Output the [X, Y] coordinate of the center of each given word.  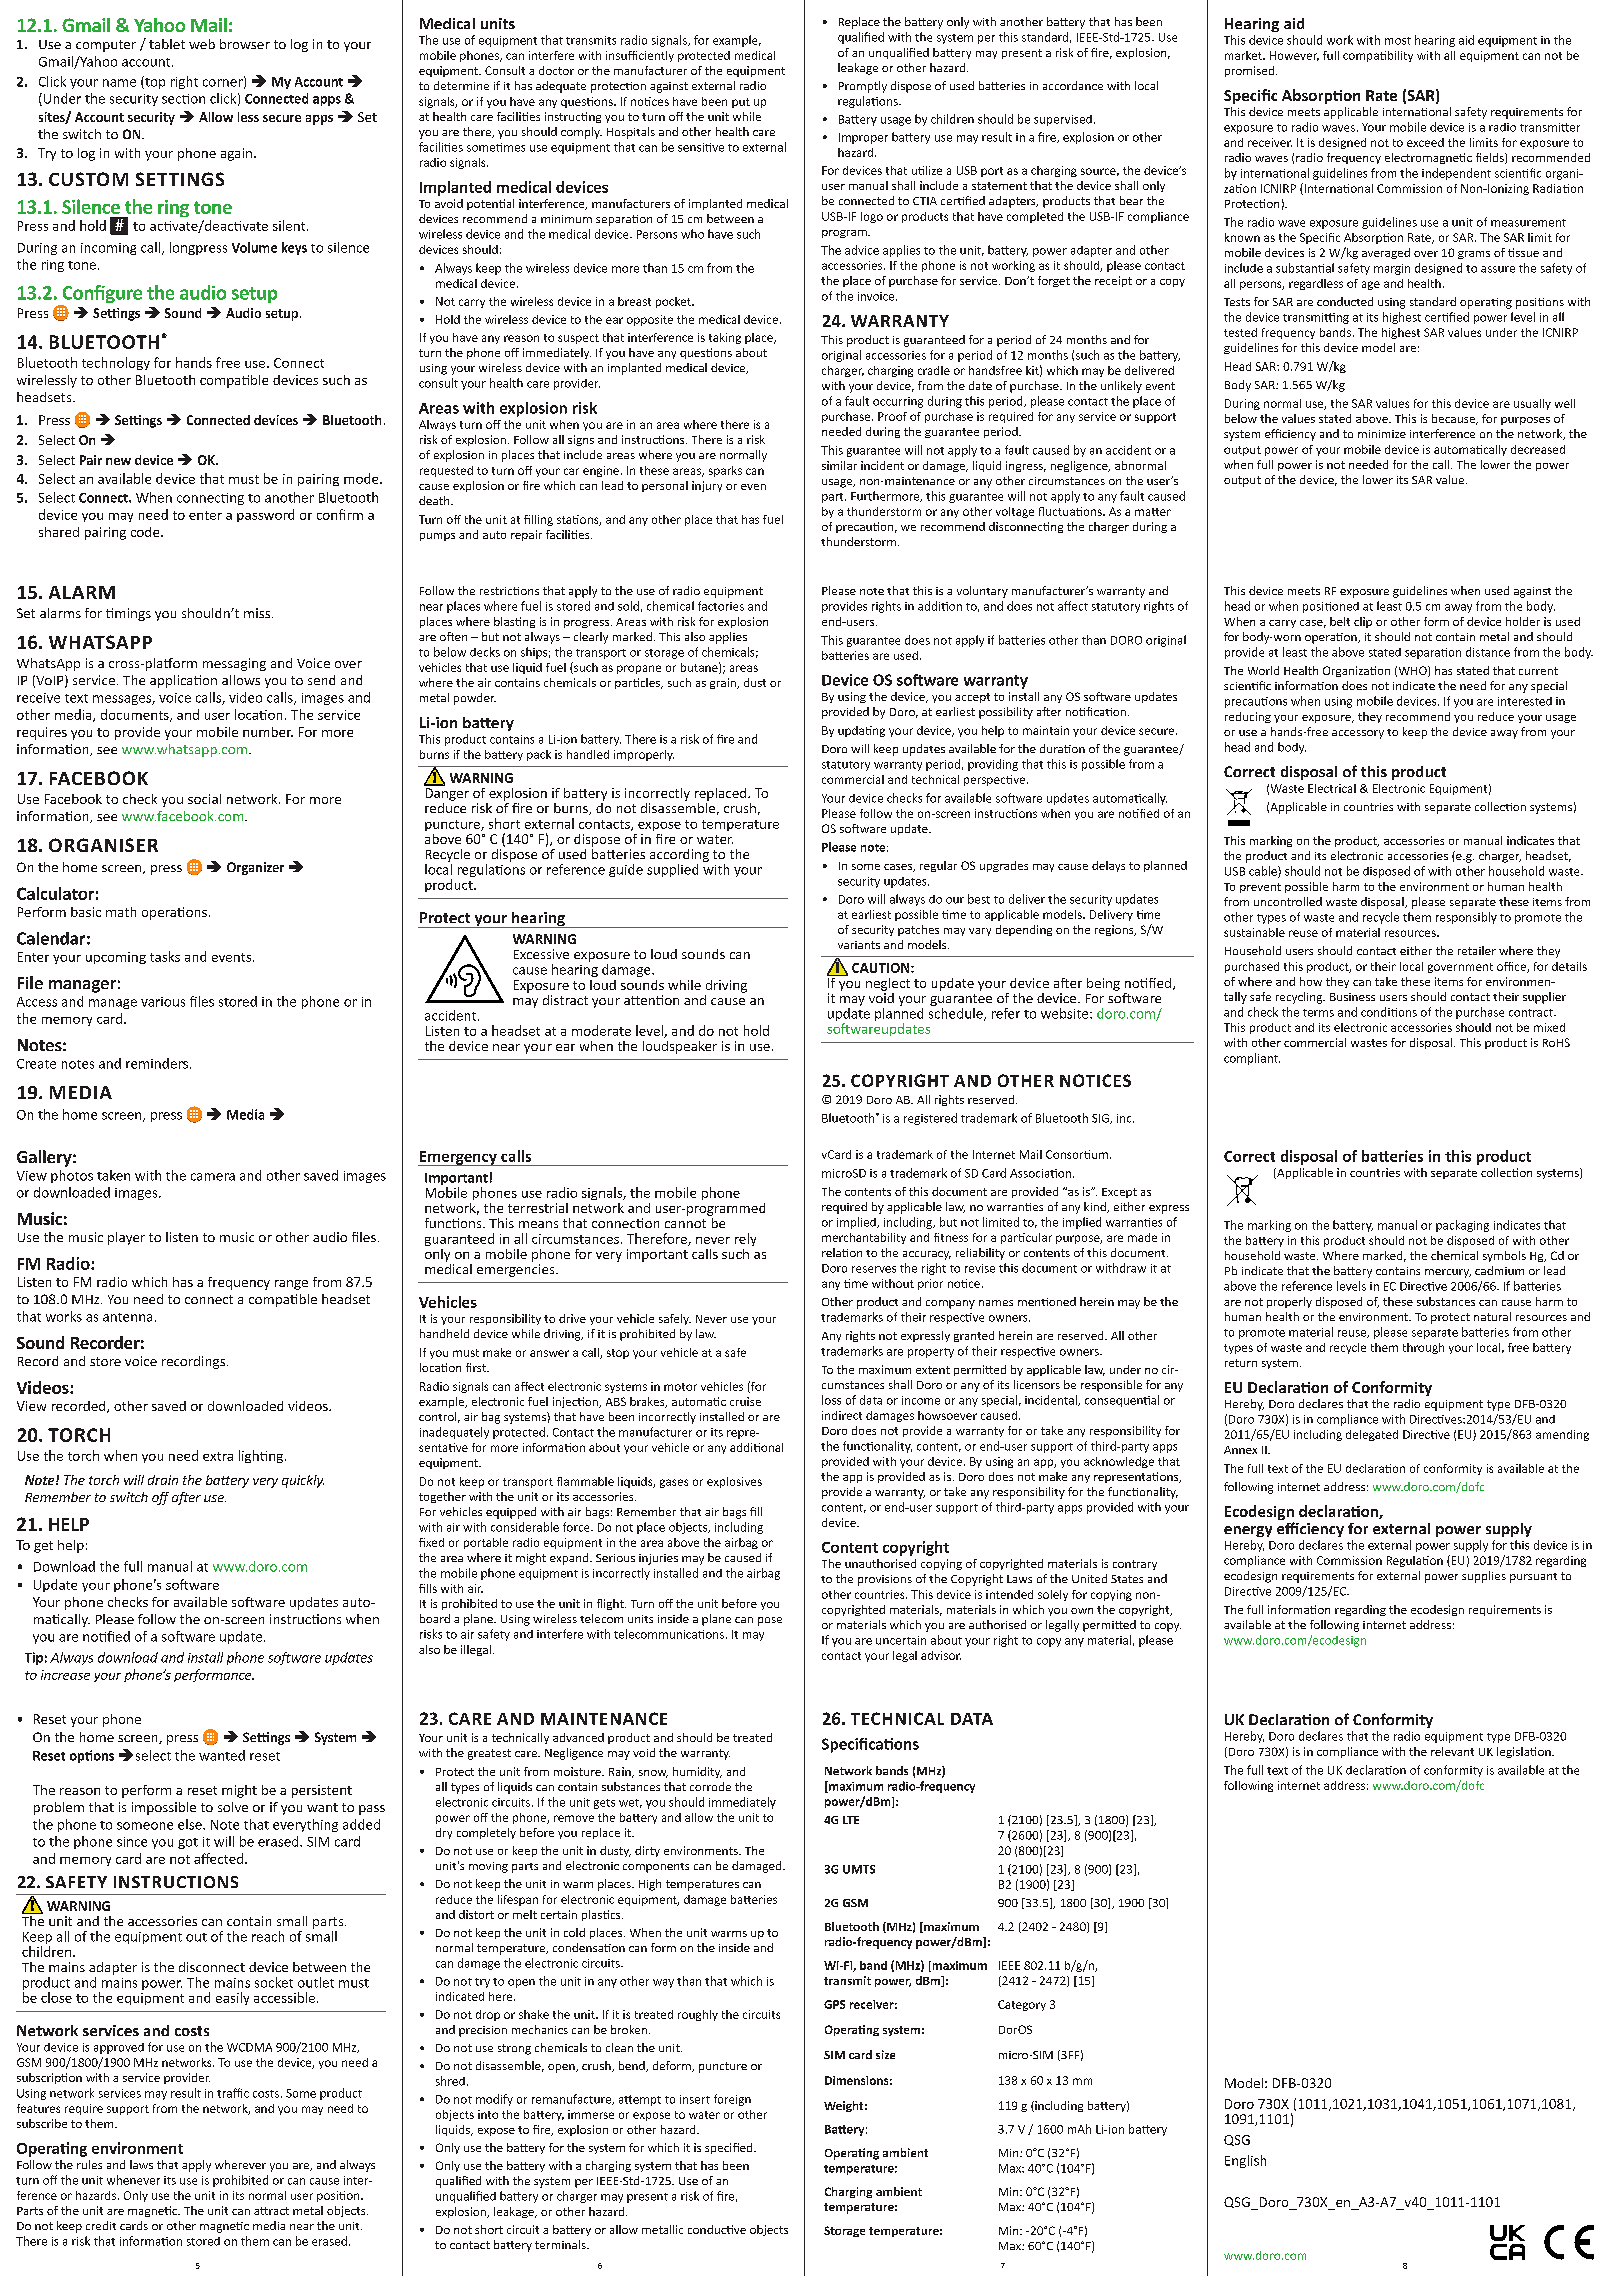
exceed [1425, 142]
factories [721, 606]
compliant [1252, 1059]
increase [65, 1675]
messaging [234, 664]
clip [1363, 622]
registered [930, 1119]
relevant [1452, 1751]
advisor [941, 1655]
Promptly [863, 87]
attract [271, 2211]
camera [213, 1177]
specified [730, 2148]
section [183, 99]
